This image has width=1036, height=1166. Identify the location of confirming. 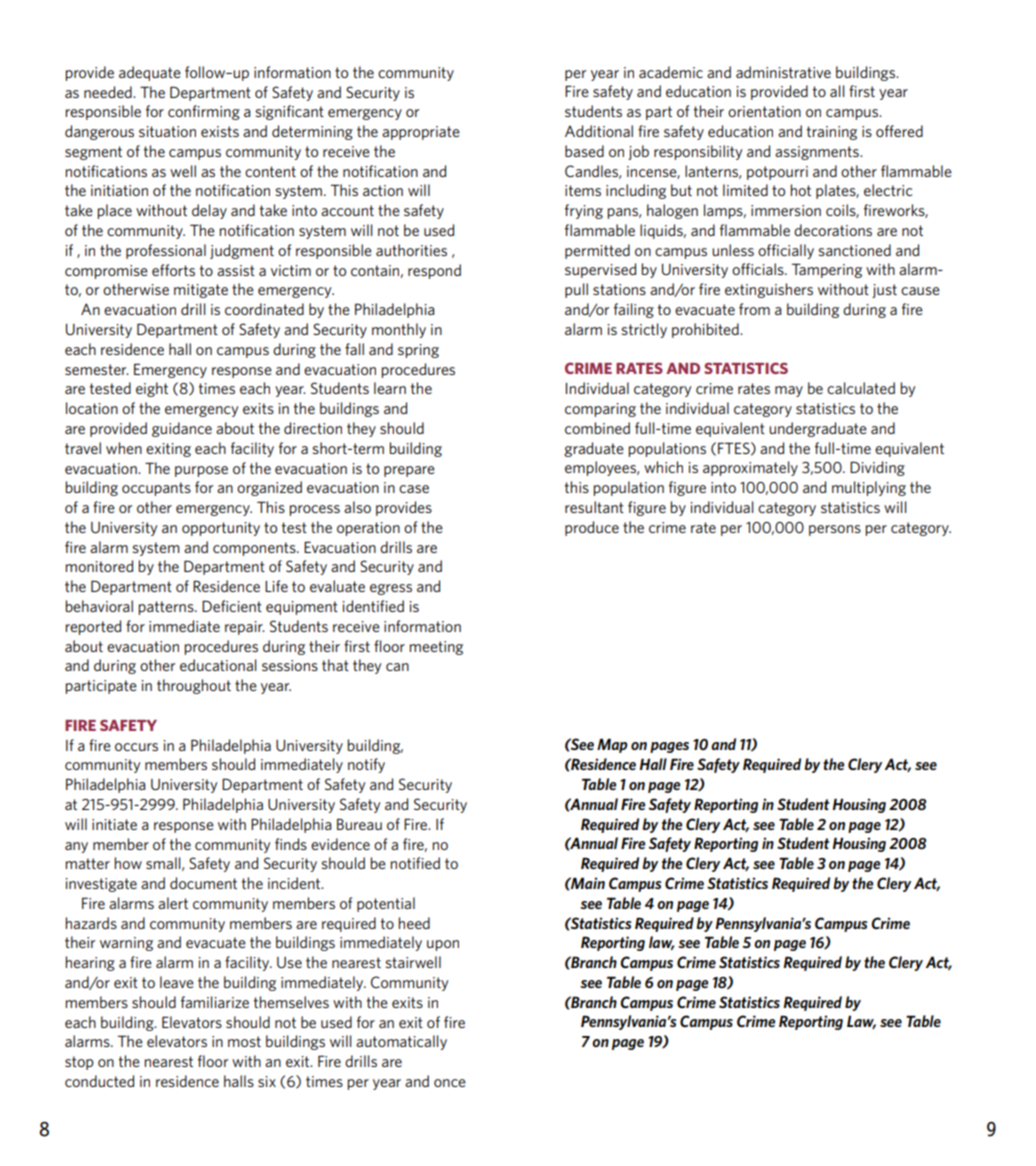
(204, 112).
